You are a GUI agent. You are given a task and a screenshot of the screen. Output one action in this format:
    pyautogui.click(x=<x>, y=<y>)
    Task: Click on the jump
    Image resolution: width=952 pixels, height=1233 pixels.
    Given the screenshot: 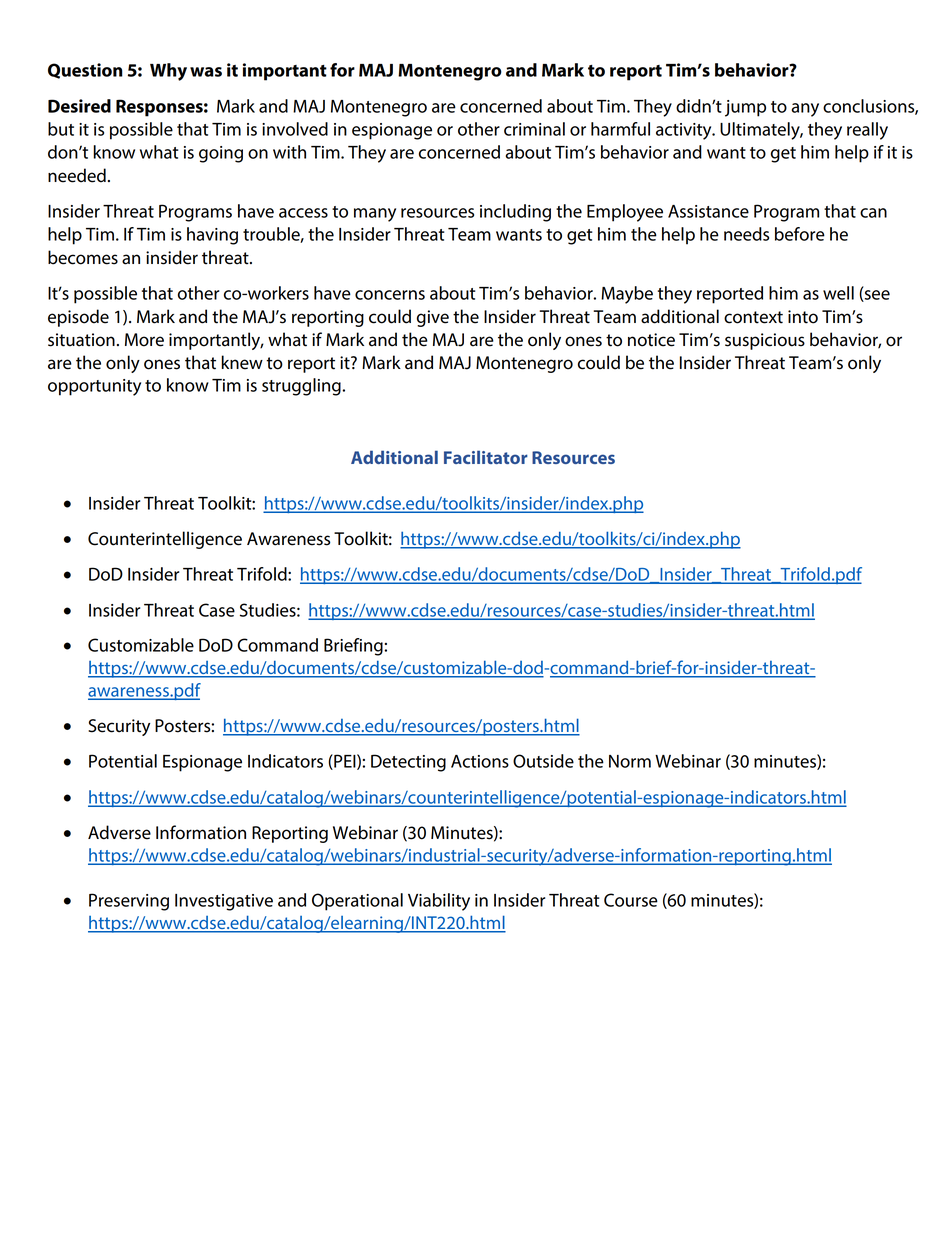 What is the action you would take?
    pyautogui.click(x=745, y=108)
